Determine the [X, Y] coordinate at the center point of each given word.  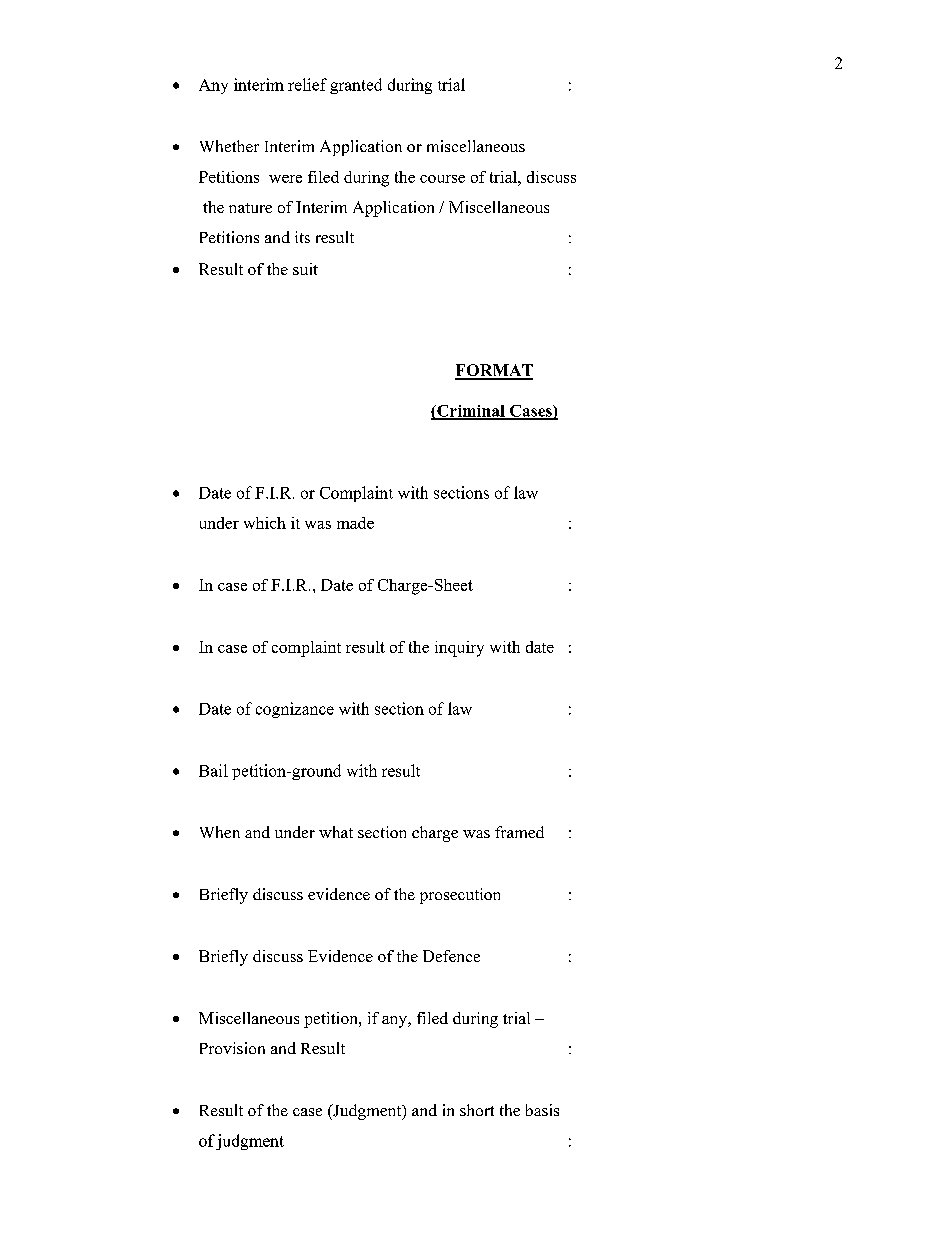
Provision [232, 1048]
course [442, 179]
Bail [213, 770]
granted [356, 86]
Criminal [471, 412]
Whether [229, 146]
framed [519, 832]
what [336, 832]
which [265, 523]
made [355, 523]
